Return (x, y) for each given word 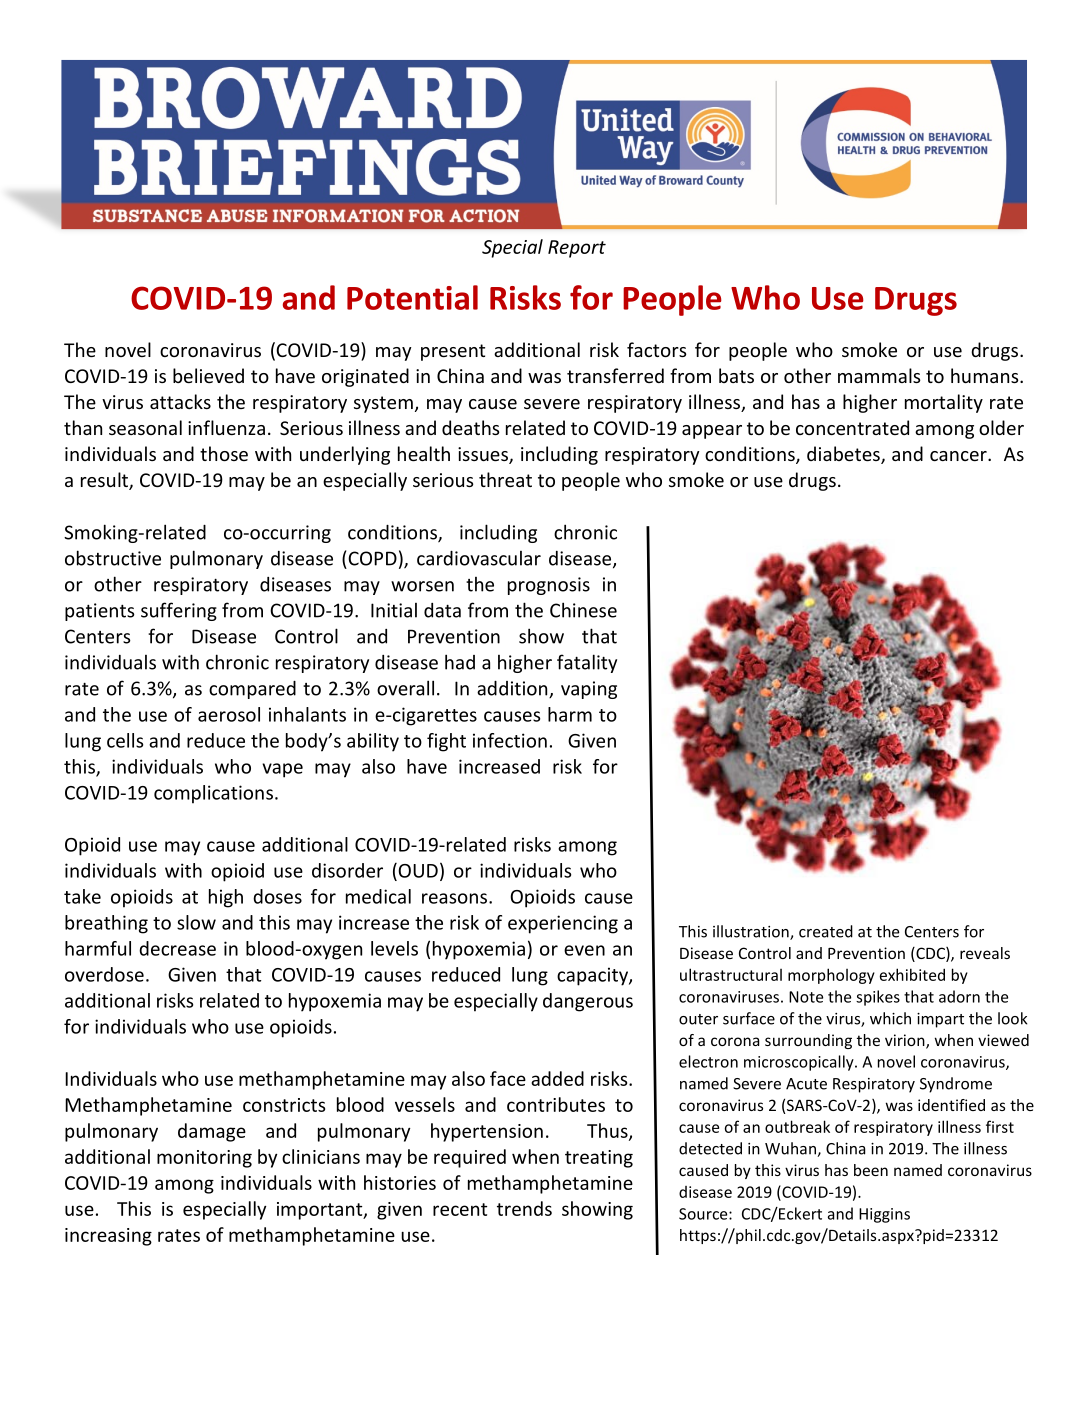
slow (196, 922)
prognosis (549, 586)
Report (577, 249)
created (826, 931)
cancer (959, 456)
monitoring (204, 1159)
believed (208, 375)
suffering (179, 611)
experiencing (563, 924)
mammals (879, 375)
